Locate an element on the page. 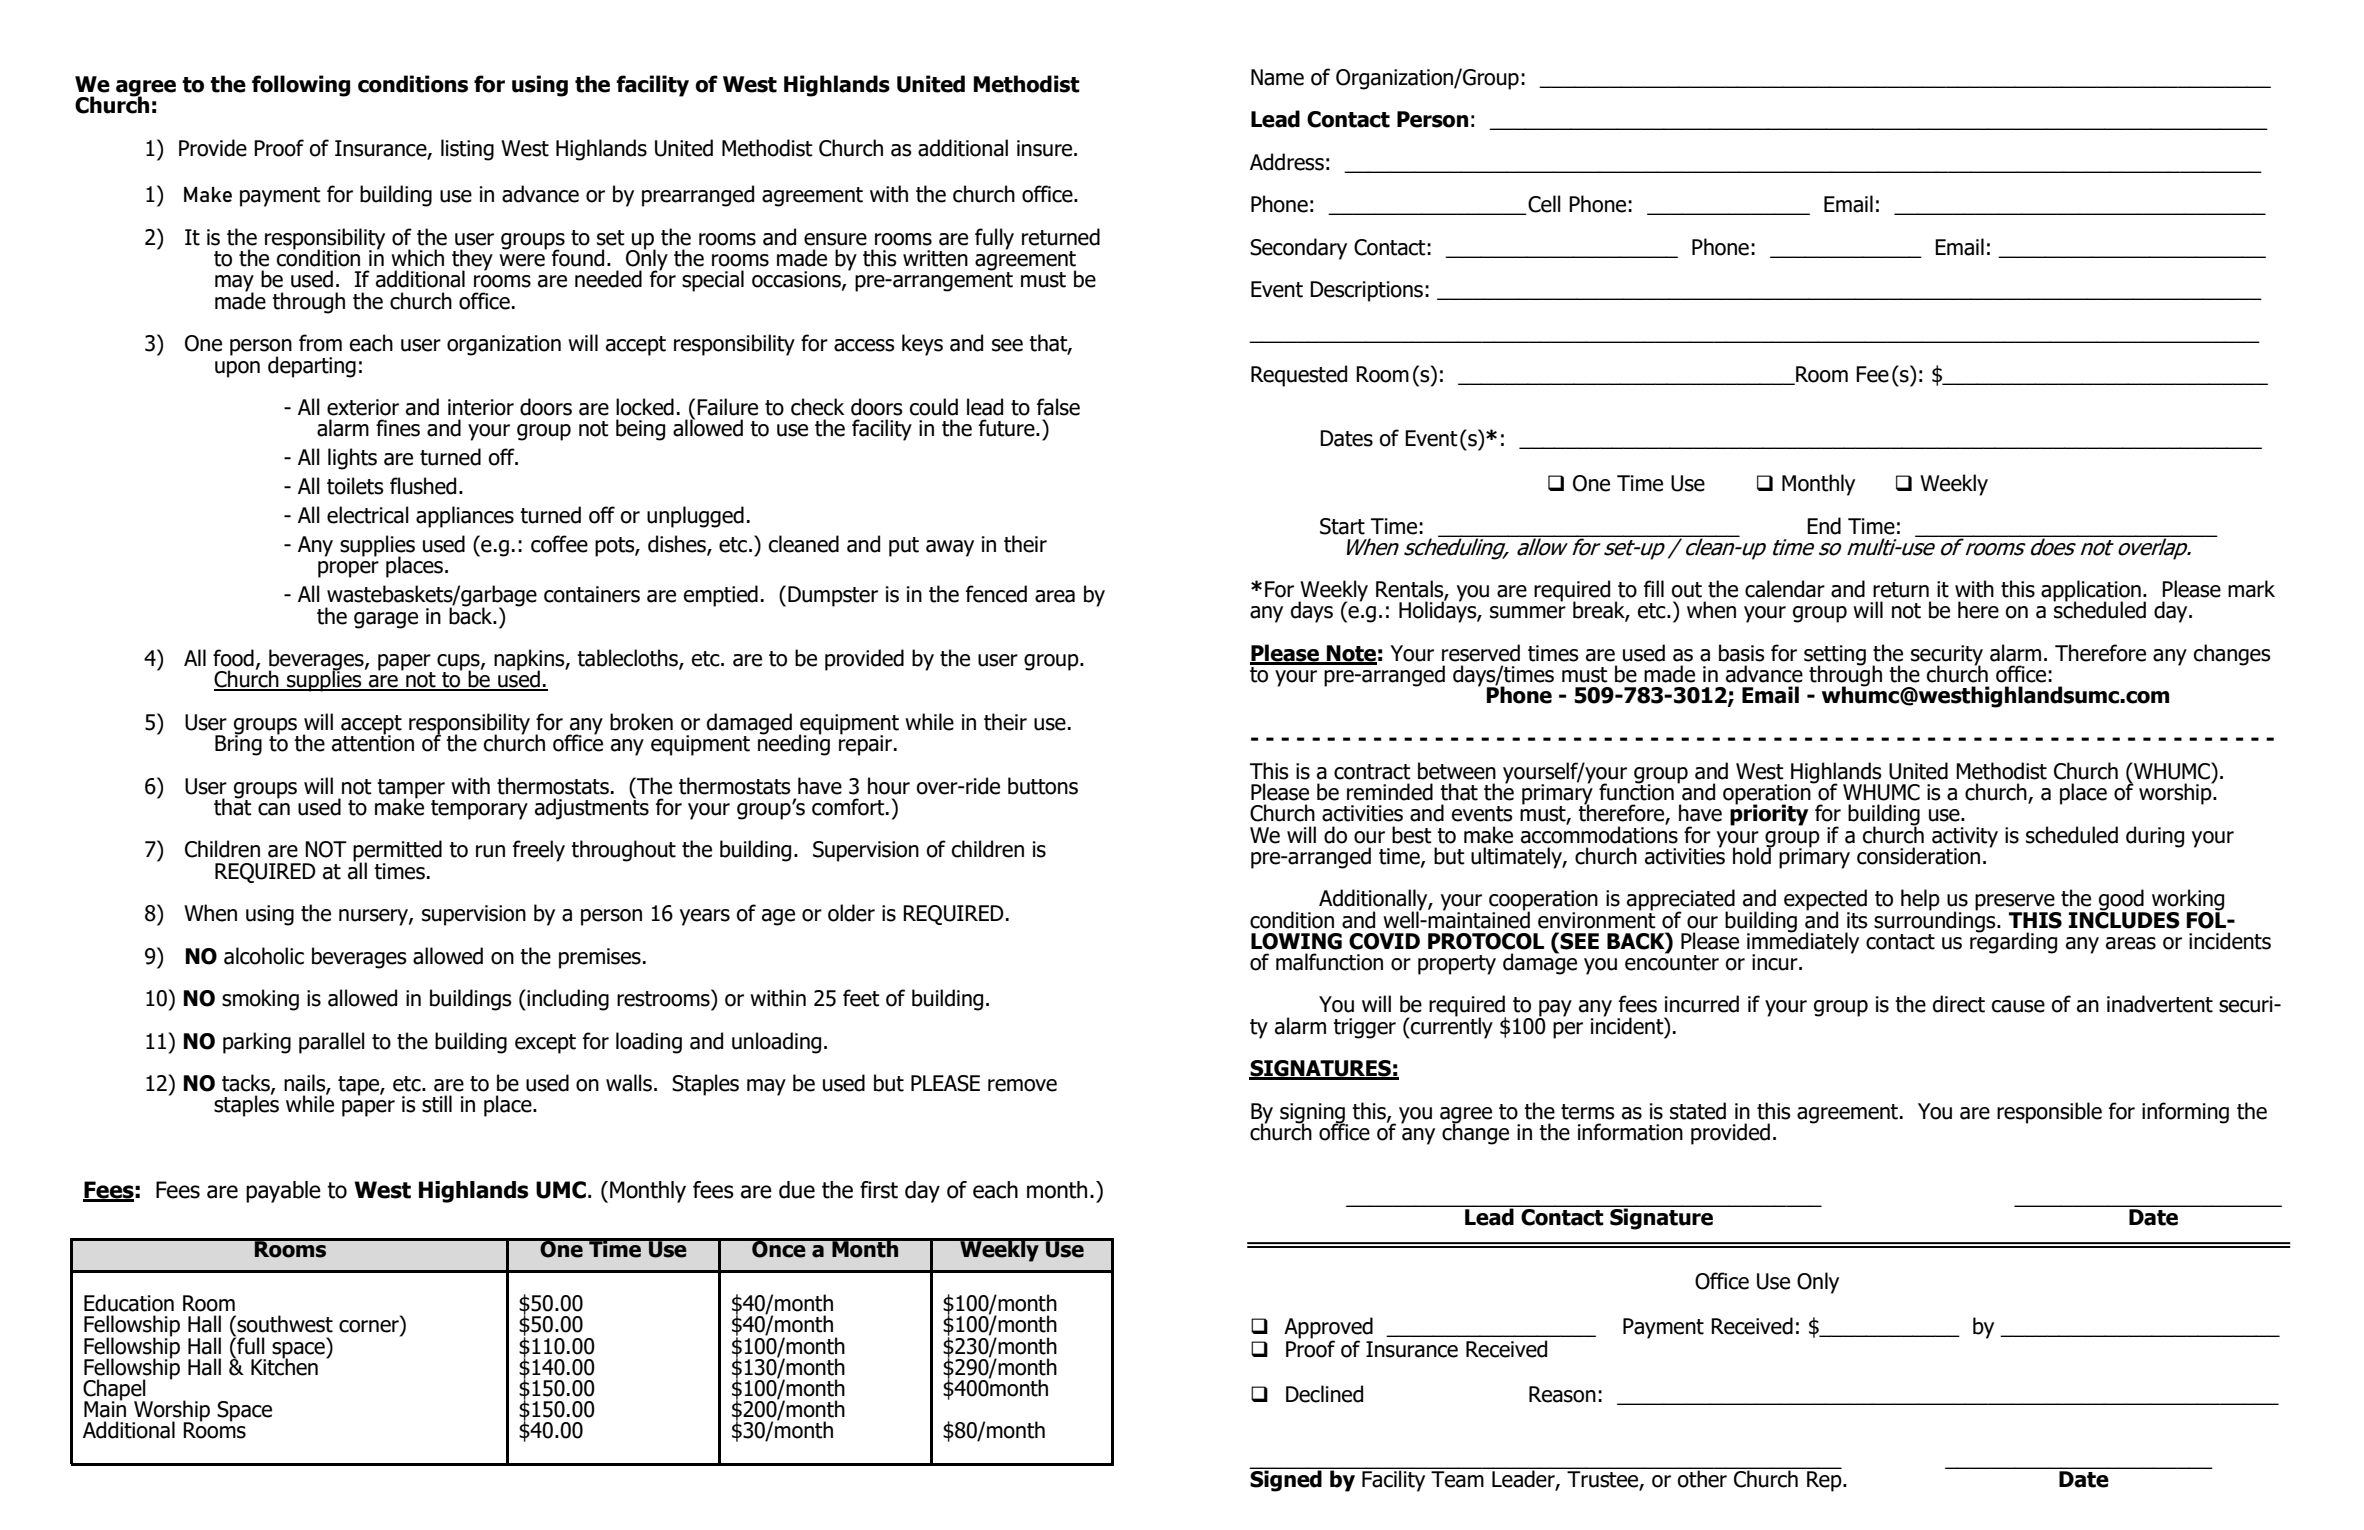 The height and width of the page is (1530, 2364). application is located at coordinates (2091, 592).
